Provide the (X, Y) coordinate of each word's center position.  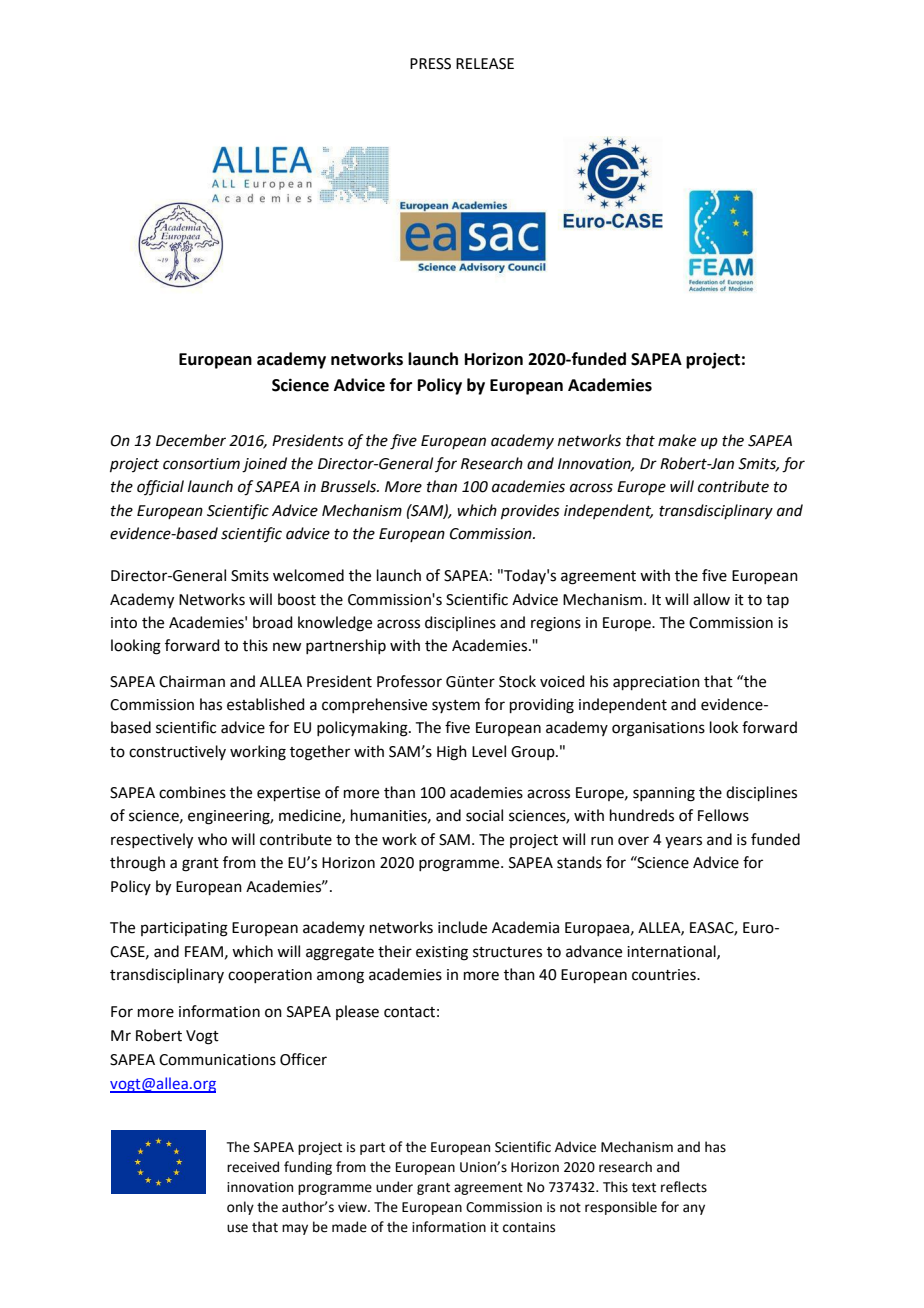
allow (711, 599)
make (677, 440)
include (462, 927)
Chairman (192, 681)
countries (665, 975)
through (137, 864)
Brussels (350, 486)
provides (530, 511)
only (240, 1208)
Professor (409, 681)
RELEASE (485, 64)
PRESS (430, 64)
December (191, 440)
